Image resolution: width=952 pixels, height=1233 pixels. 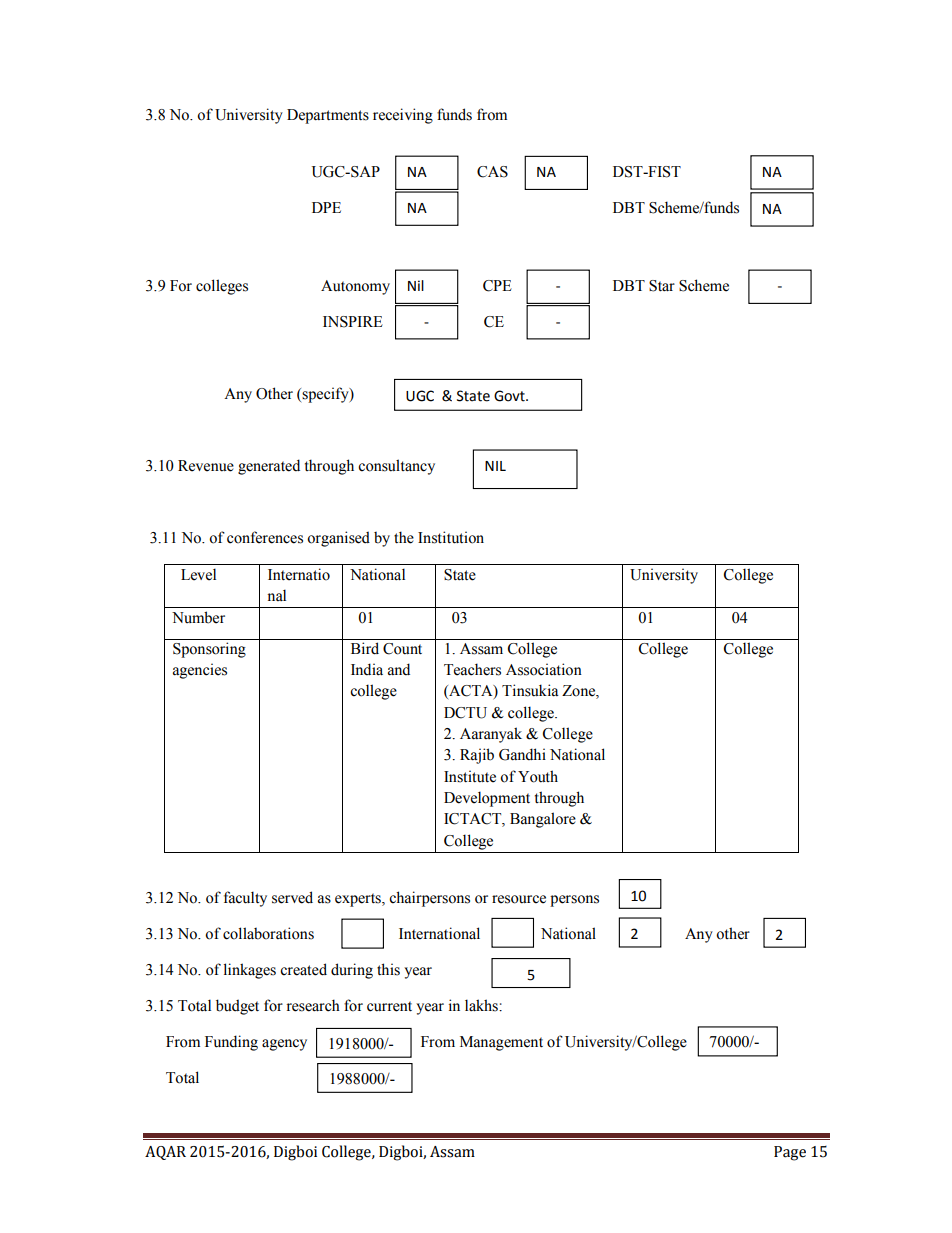 What do you see at coordinates (353, 322) in the page?
I see `INSPIRE` at bounding box center [353, 322].
